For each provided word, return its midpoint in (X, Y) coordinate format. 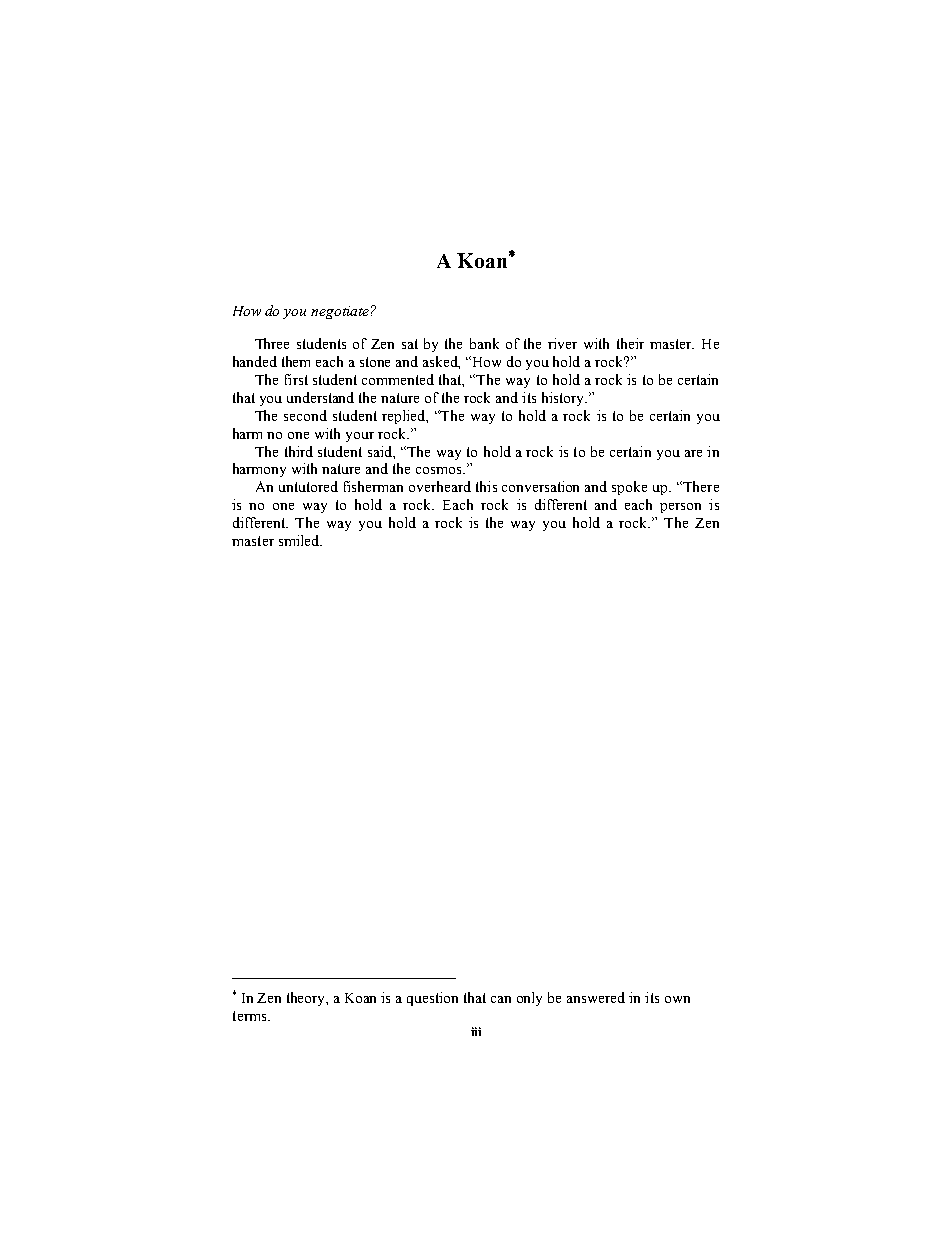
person (680, 508)
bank (484, 343)
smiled (300, 540)
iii (476, 1031)
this (486, 486)
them (296, 361)
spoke (629, 488)
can (501, 999)
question (432, 999)
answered (596, 997)
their (630, 343)
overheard (440, 486)
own (677, 999)
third (299, 451)
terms (251, 1016)
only (529, 999)
